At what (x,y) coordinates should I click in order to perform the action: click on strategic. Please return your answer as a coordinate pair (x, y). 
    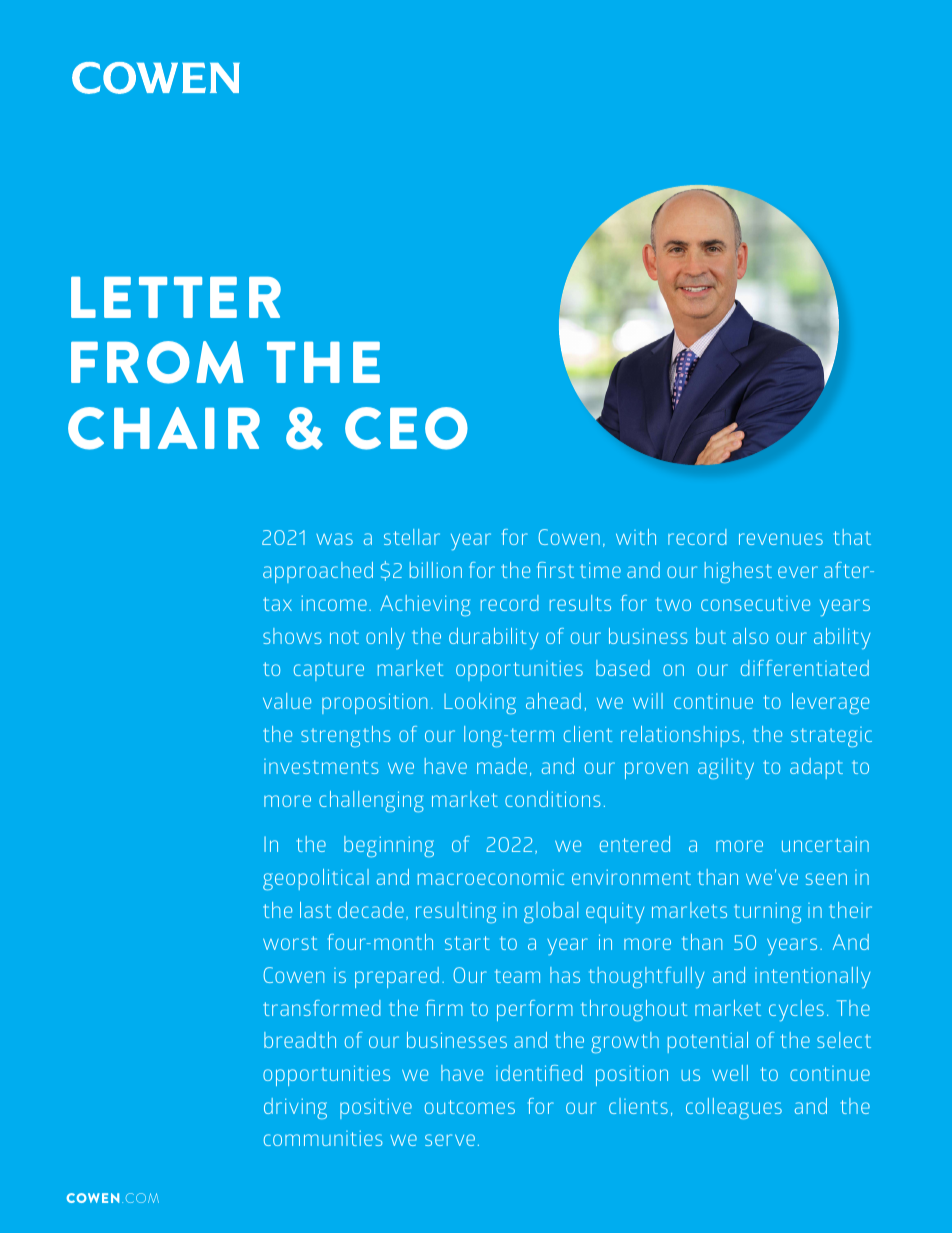
    Looking at the image, I should click on (831, 737).
